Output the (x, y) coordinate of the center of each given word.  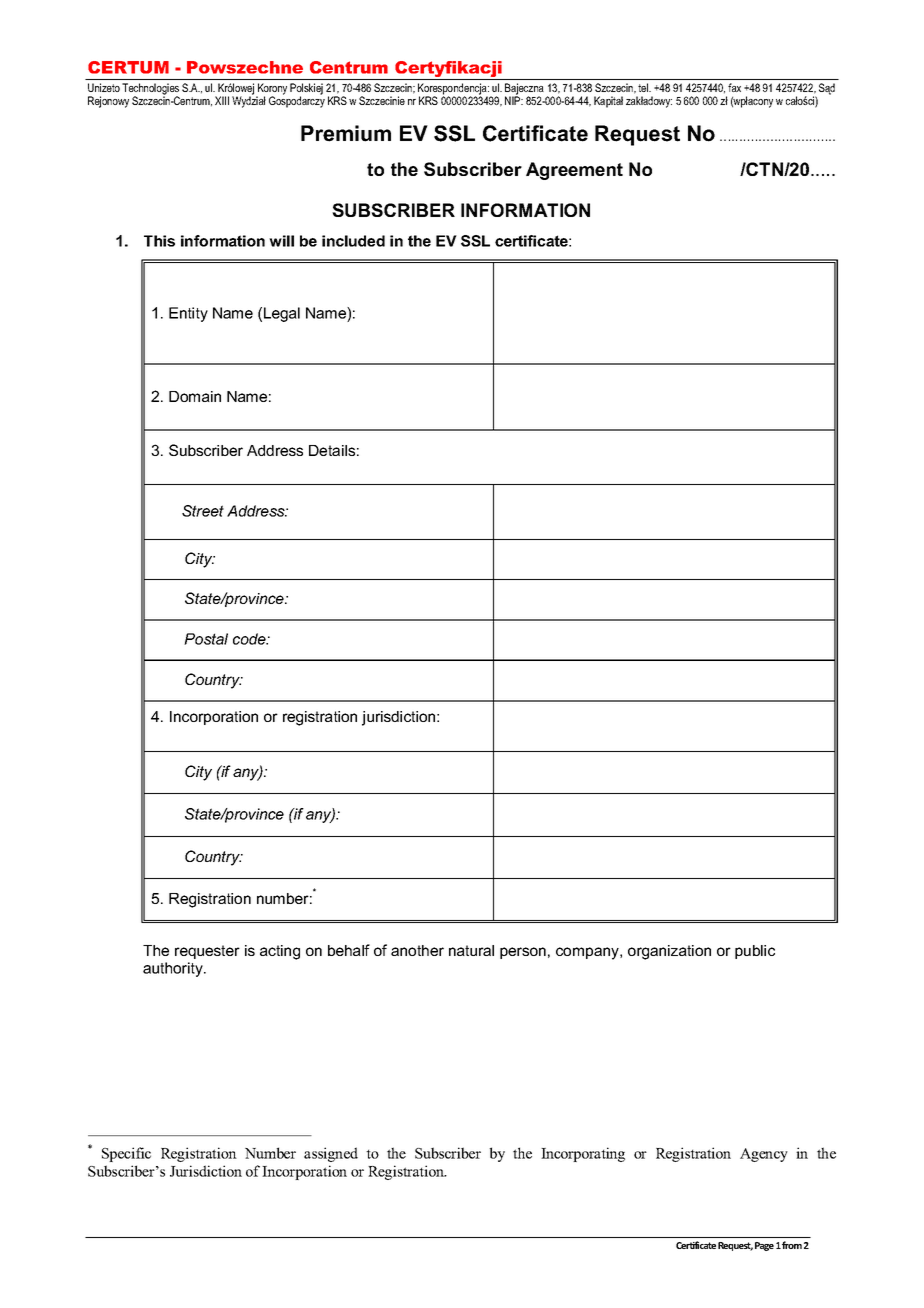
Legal (282, 314)
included (353, 241)
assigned (331, 1154)
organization (669, 952)
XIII (222, 100)
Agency (764, 1155)
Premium (346, 133)
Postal (206, 639)
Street (203, 511)
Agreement (574, 171)
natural (471, 950)
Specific (126, 1154)
